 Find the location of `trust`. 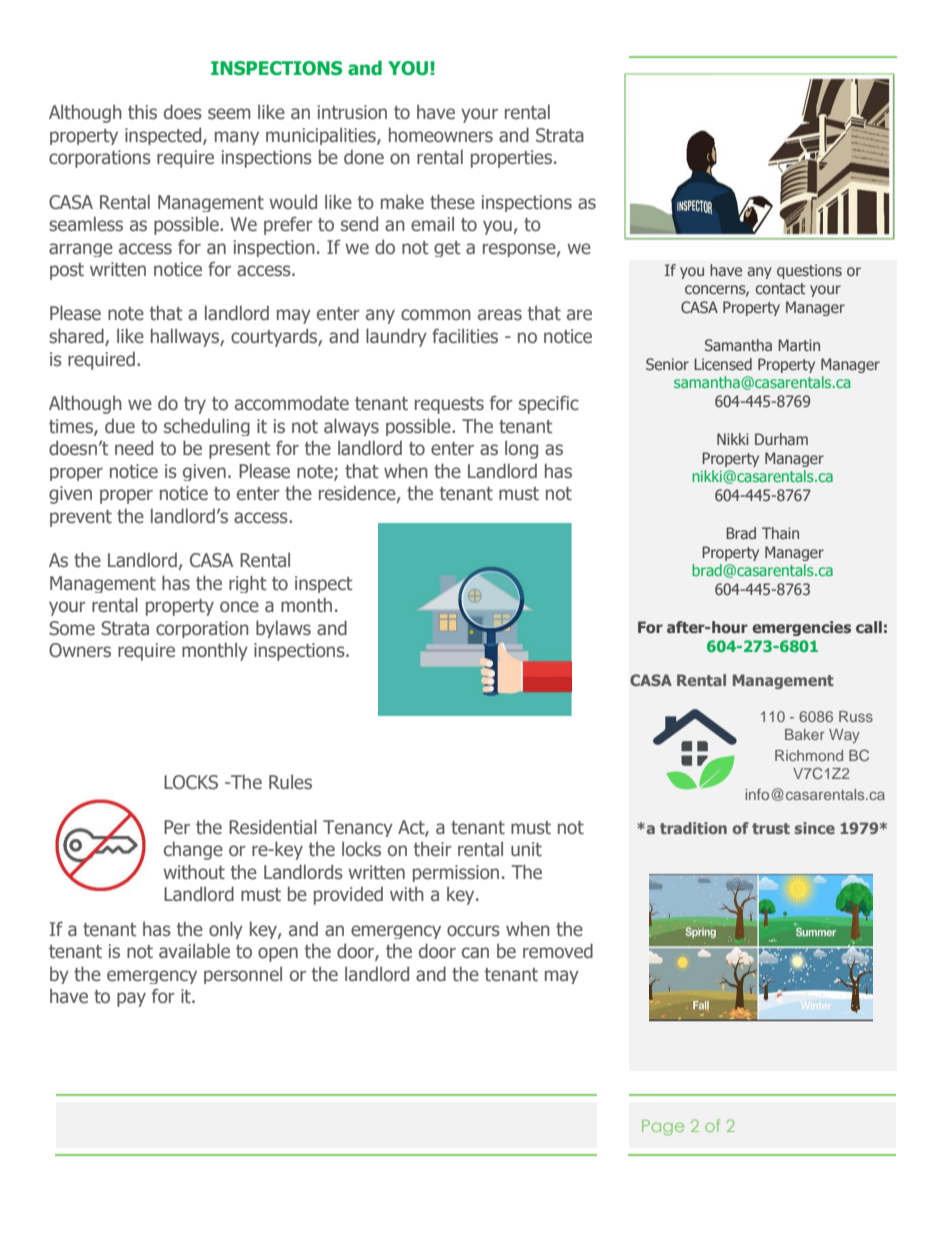

trust is located at coordinates (771, 828).
